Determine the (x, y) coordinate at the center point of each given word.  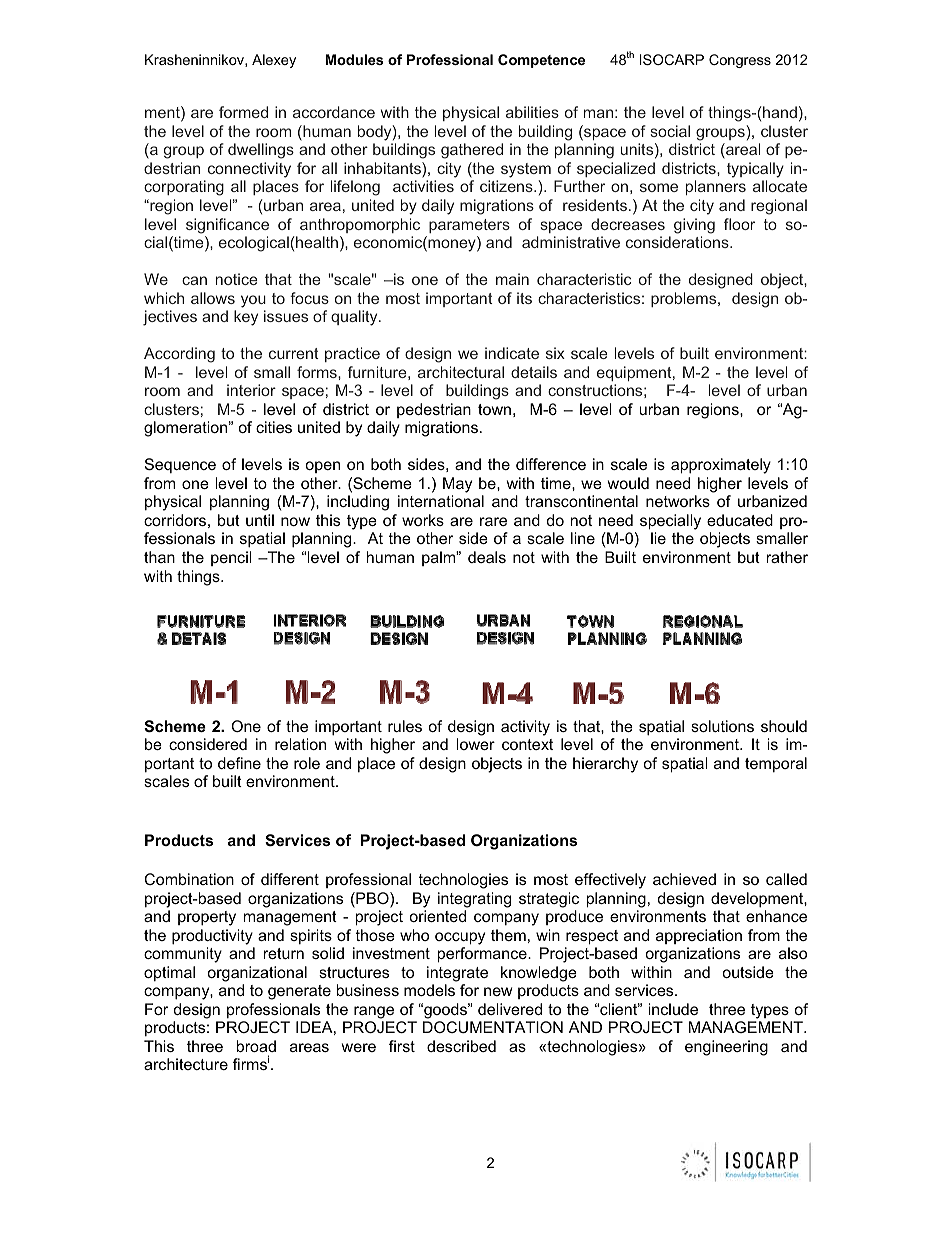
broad (256, 1046)
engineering (726, 1048)
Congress (740, 61)
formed (243, 112)
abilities (532, 112)
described (461, 1046)
